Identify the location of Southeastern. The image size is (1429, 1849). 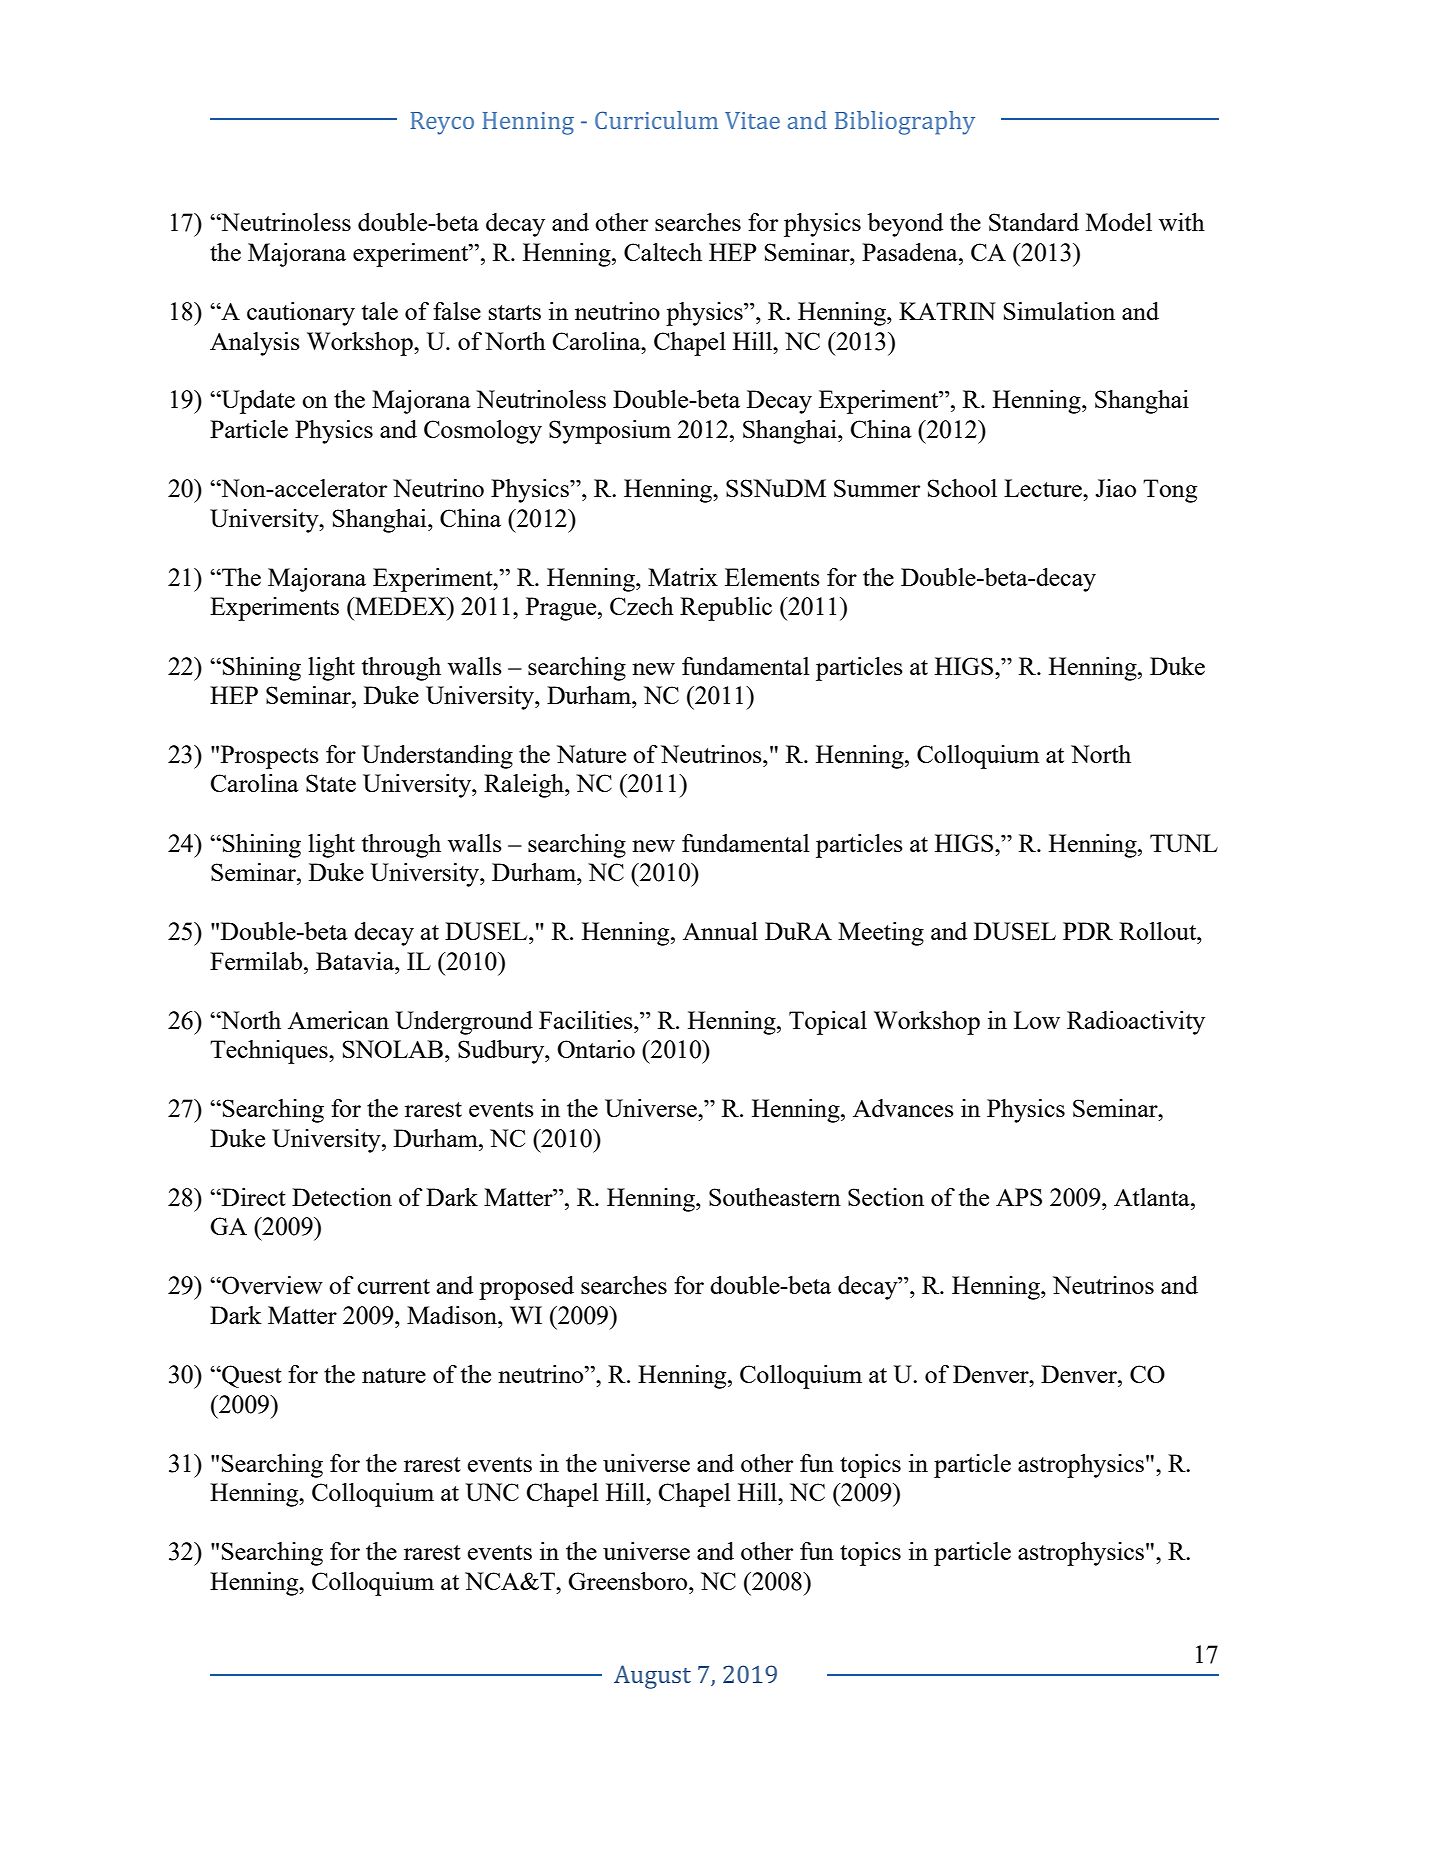
(775, 1197).
